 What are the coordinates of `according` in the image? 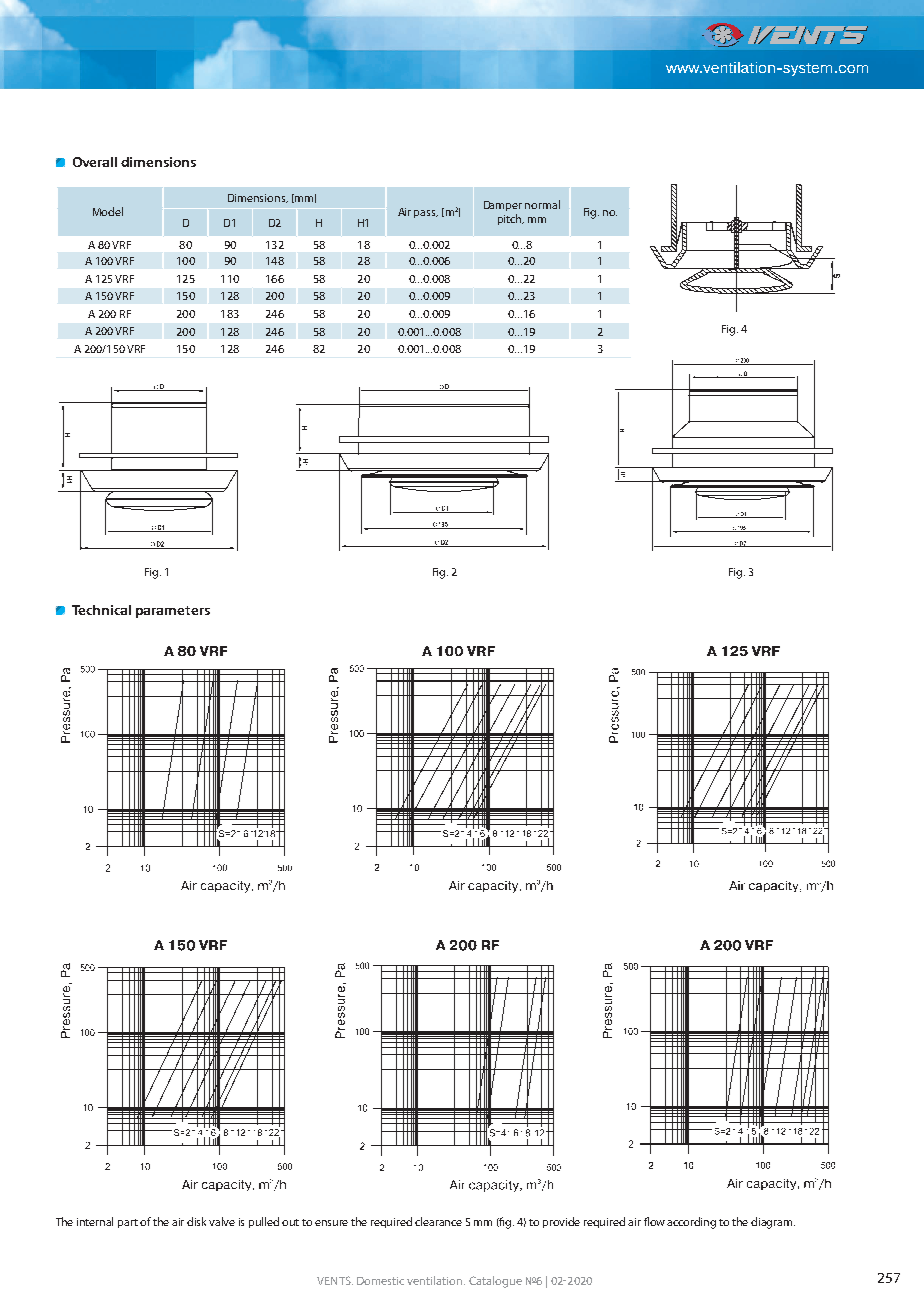 It's located at (691, 1223).
